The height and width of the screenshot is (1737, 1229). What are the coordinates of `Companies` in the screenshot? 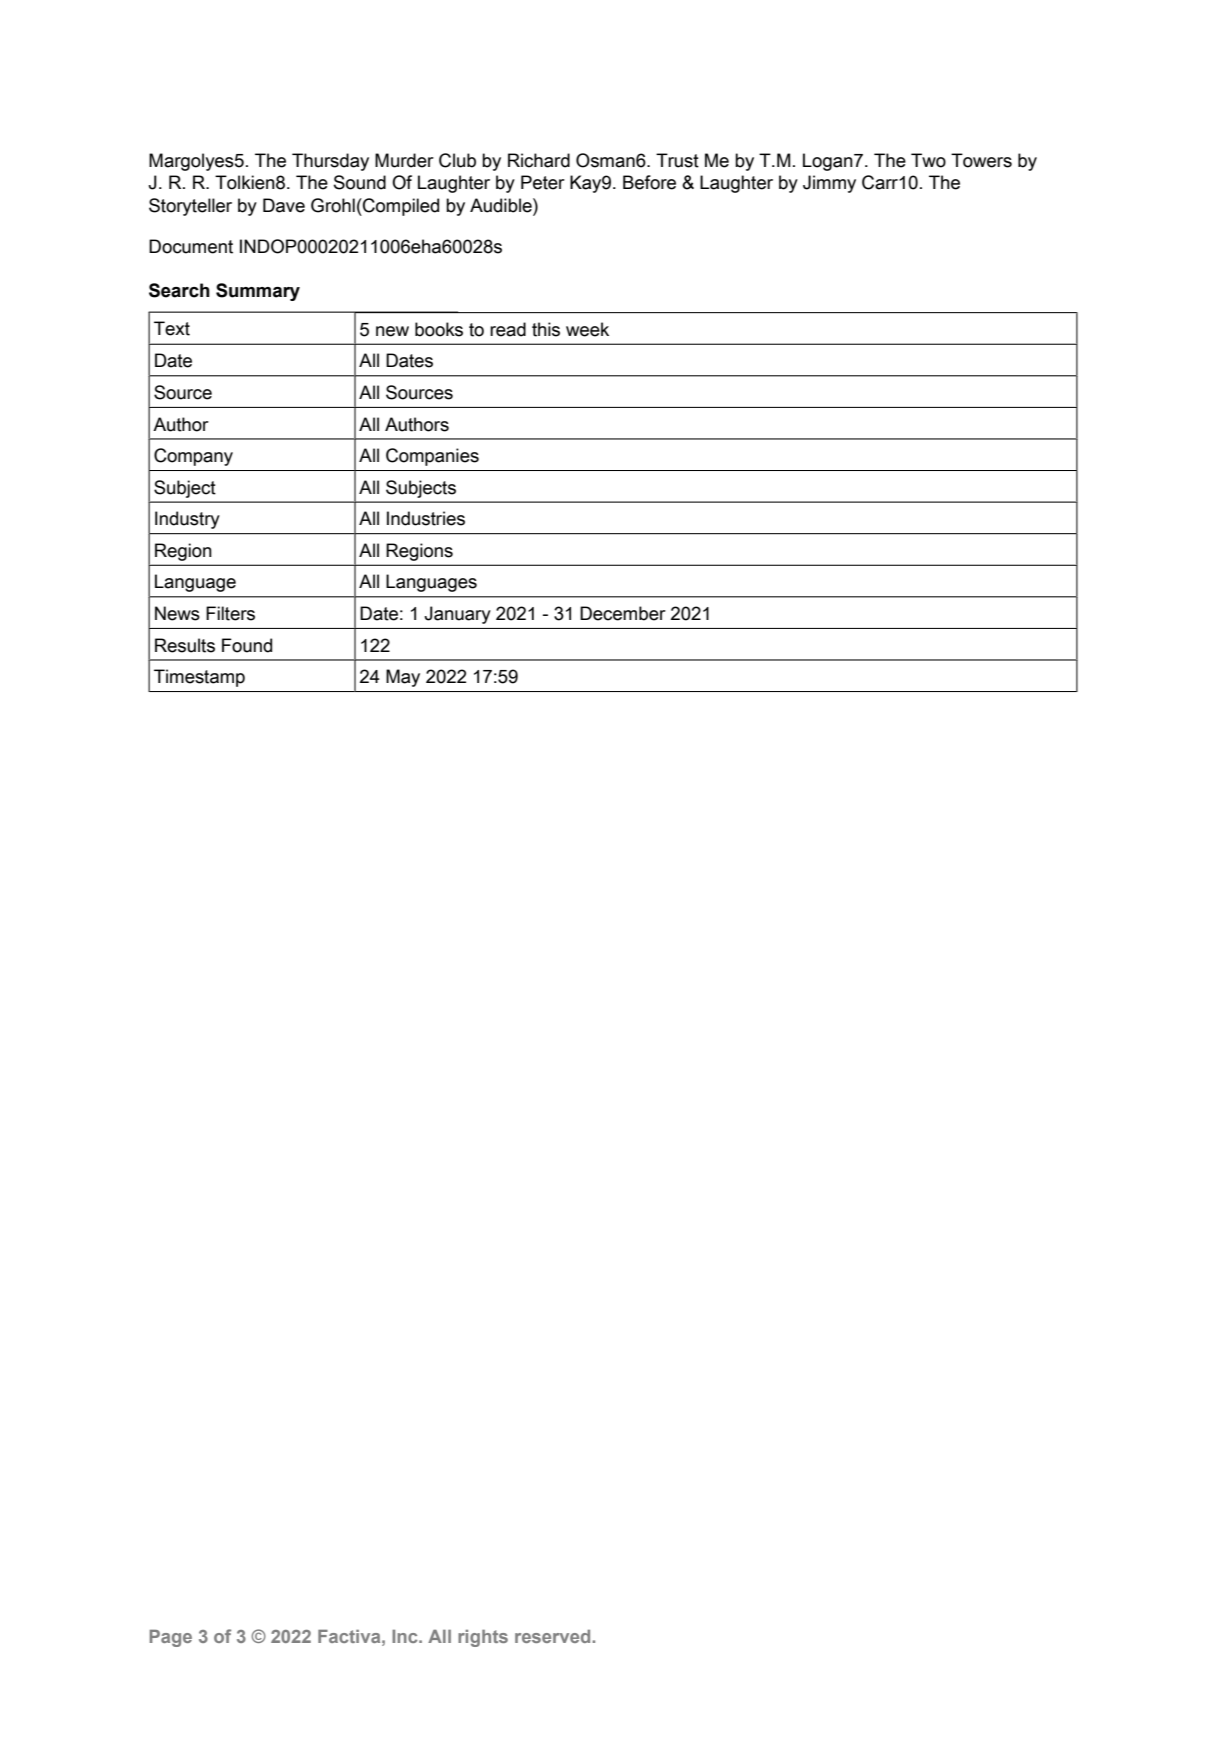 It's located at (432, 457).
